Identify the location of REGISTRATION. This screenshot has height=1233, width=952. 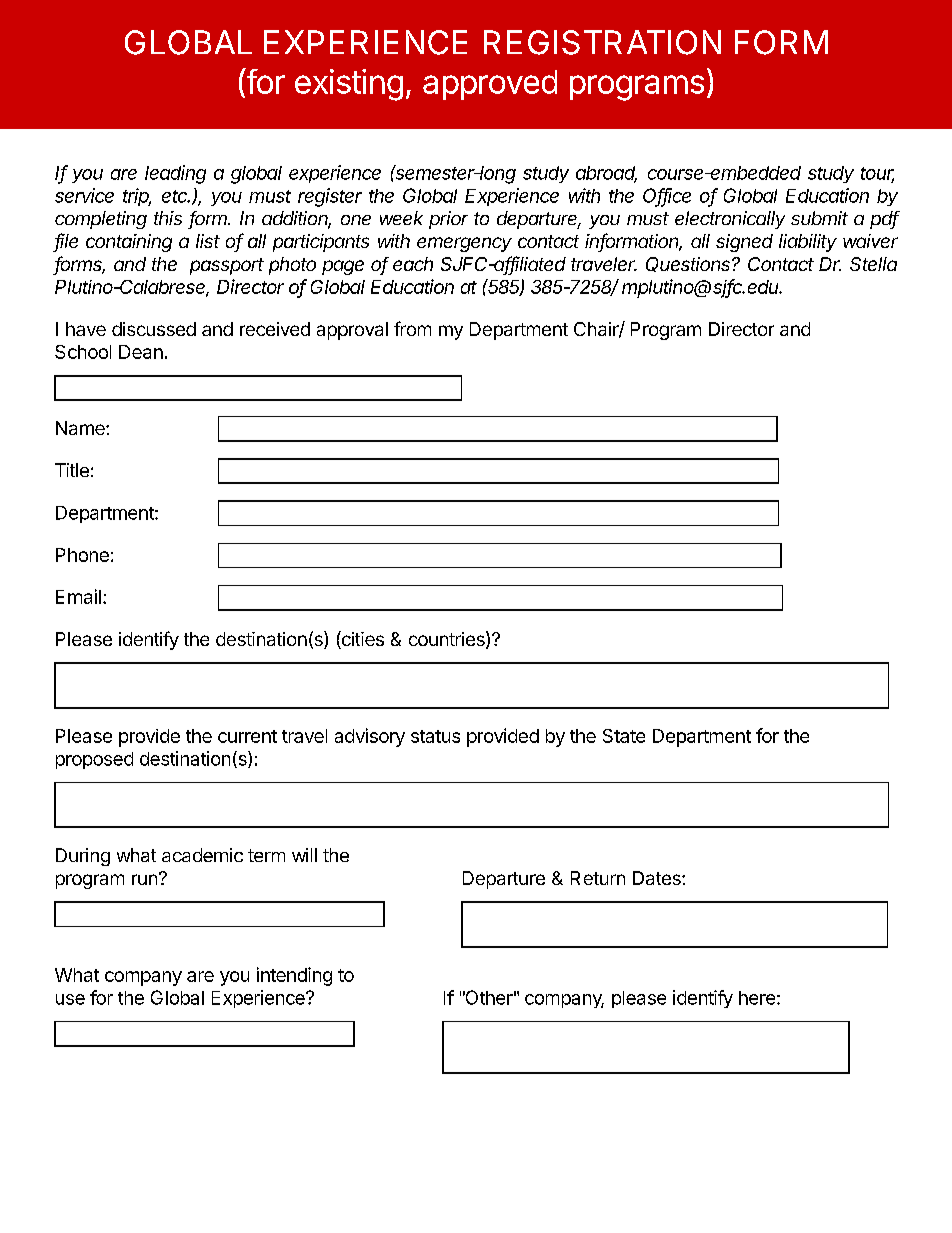
(602, 42).
